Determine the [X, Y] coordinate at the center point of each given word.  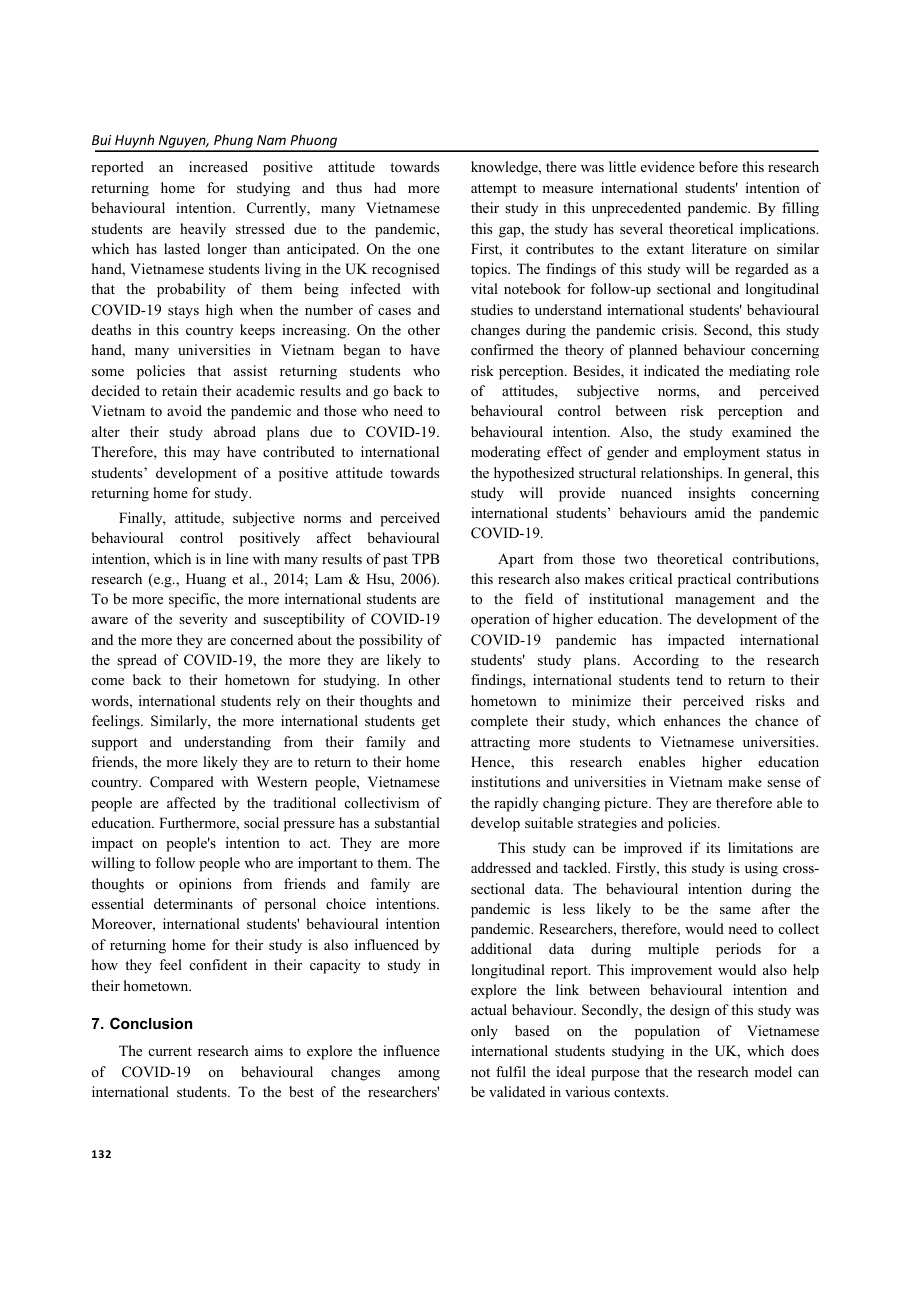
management [715, 601]
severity [203, 620]
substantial [407, 822]
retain [179, 390]
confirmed [502, 349]
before [718, 166]
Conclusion [151, 1023]
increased [218, 166]
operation [500, 620]
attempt [494, 190]
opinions [205, 885]
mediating [759, 372]
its [713, 847]
